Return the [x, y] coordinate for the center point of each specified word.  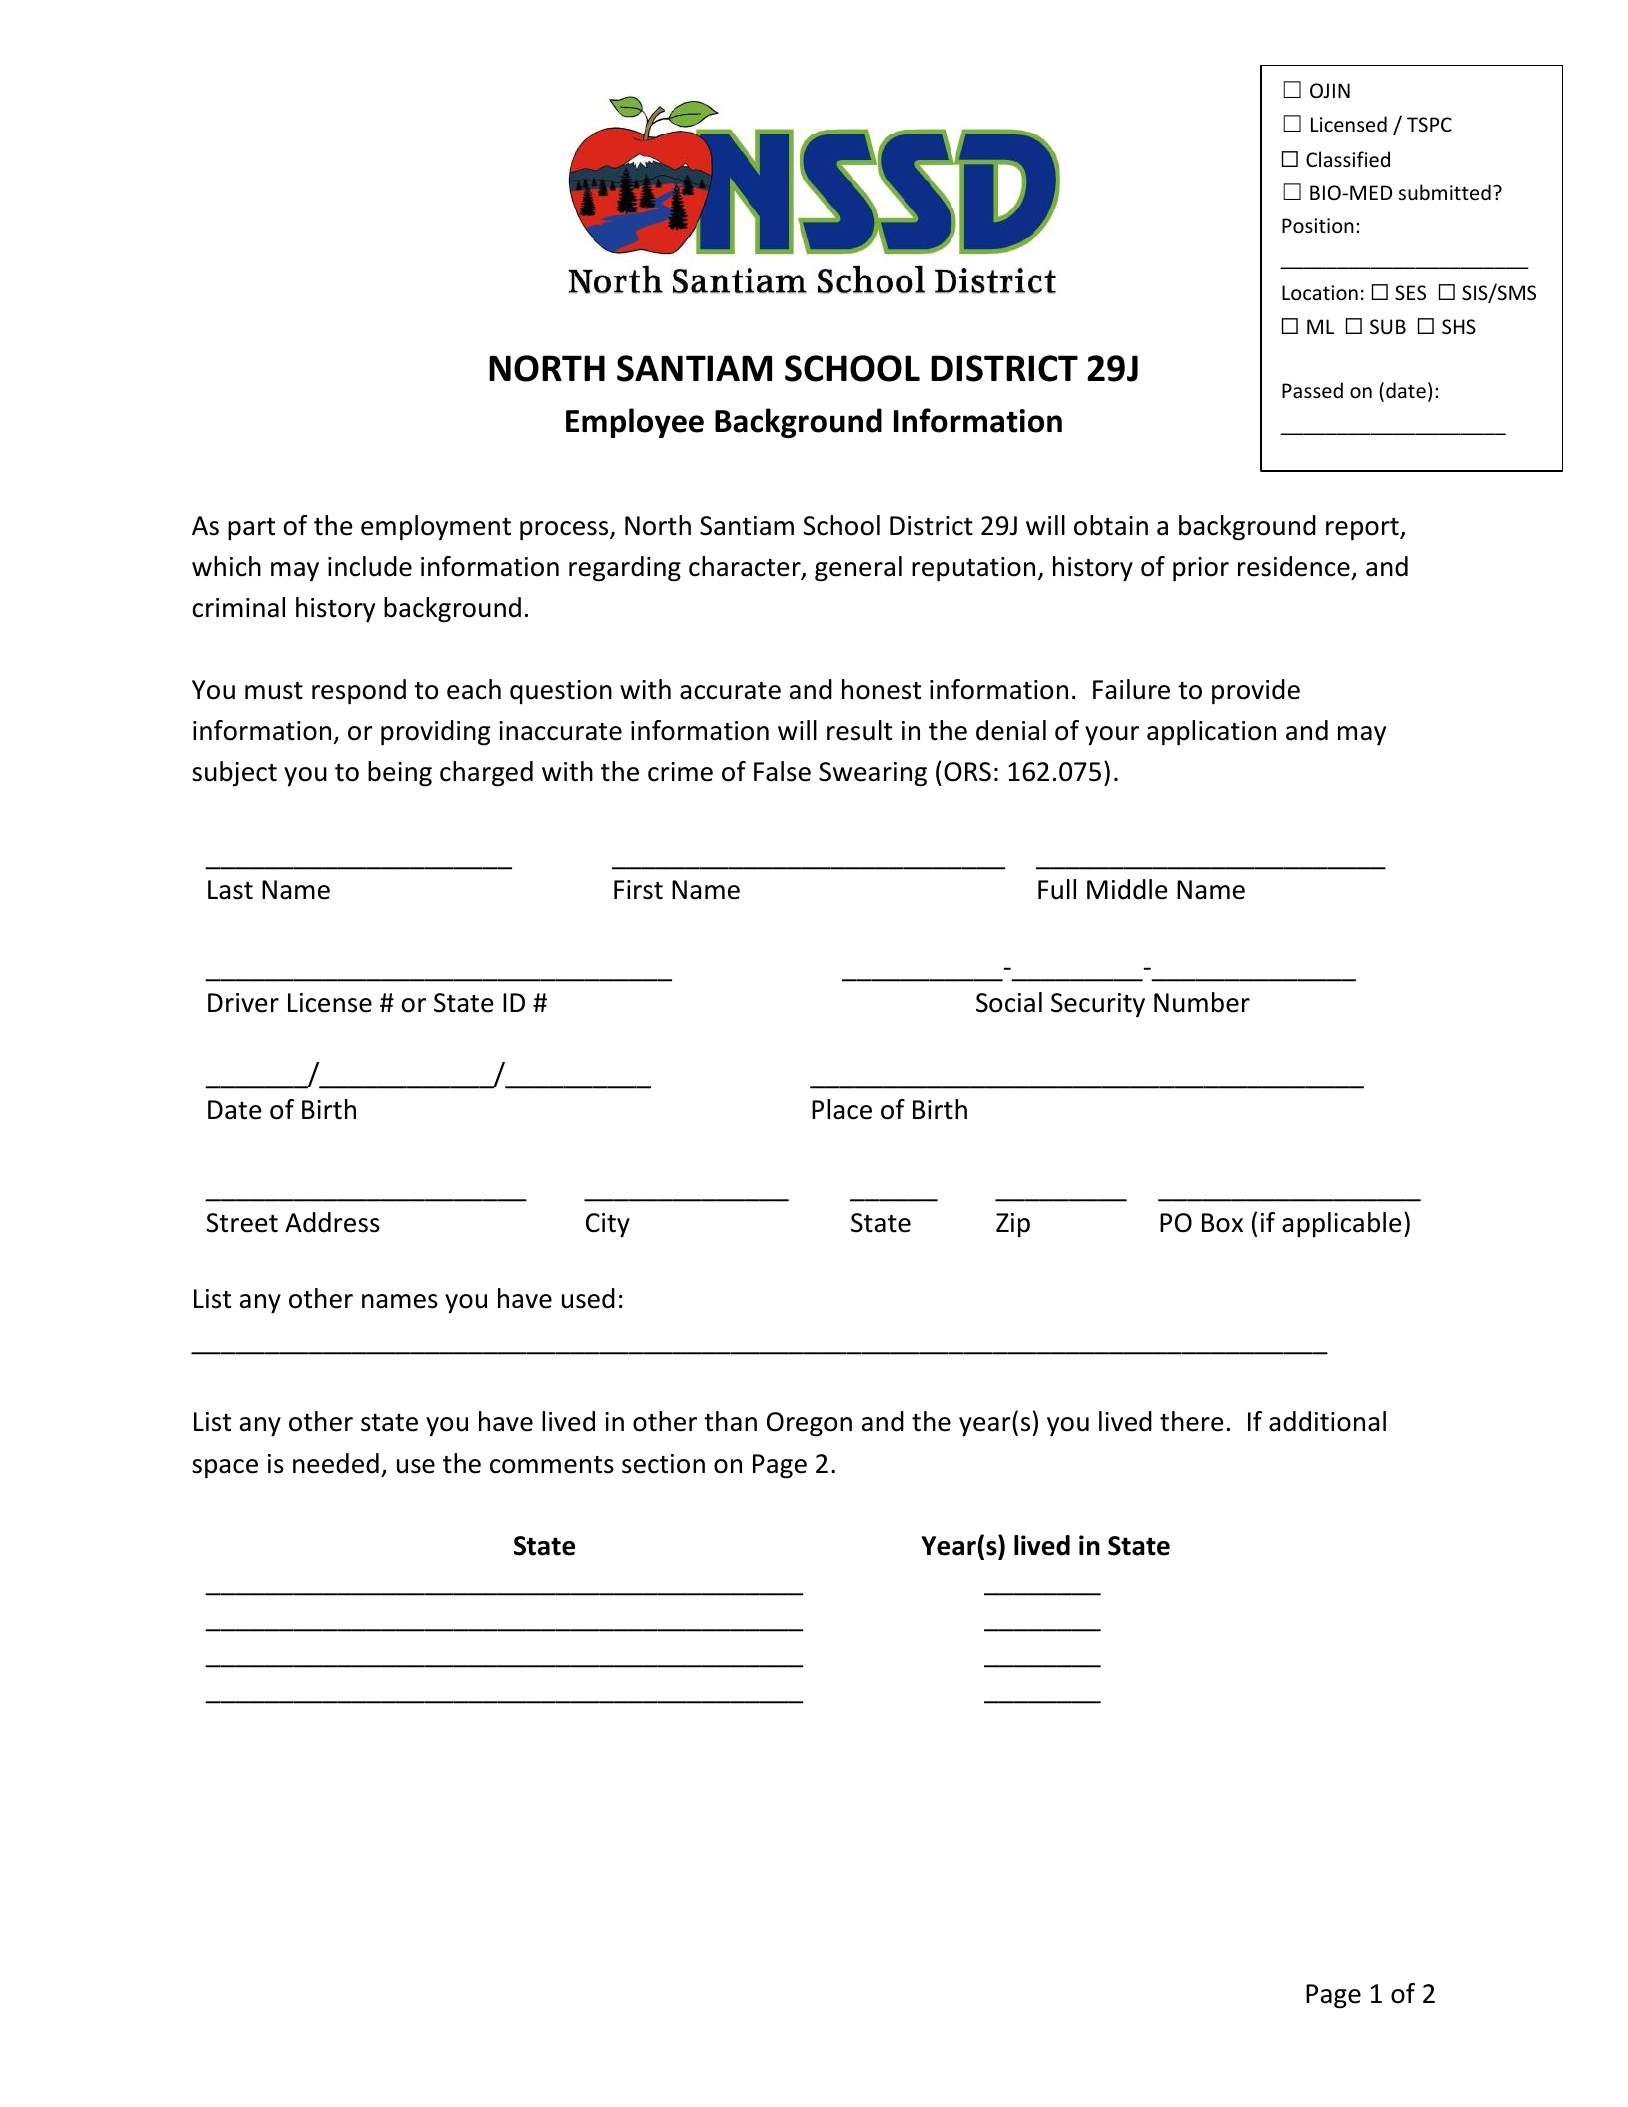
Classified [1348, 159]
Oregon [809, 1424]
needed [336, 1463]
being [400, 774]
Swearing [873, 774]
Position [1318, 226]
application [1211, 733]
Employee [635, 423]
